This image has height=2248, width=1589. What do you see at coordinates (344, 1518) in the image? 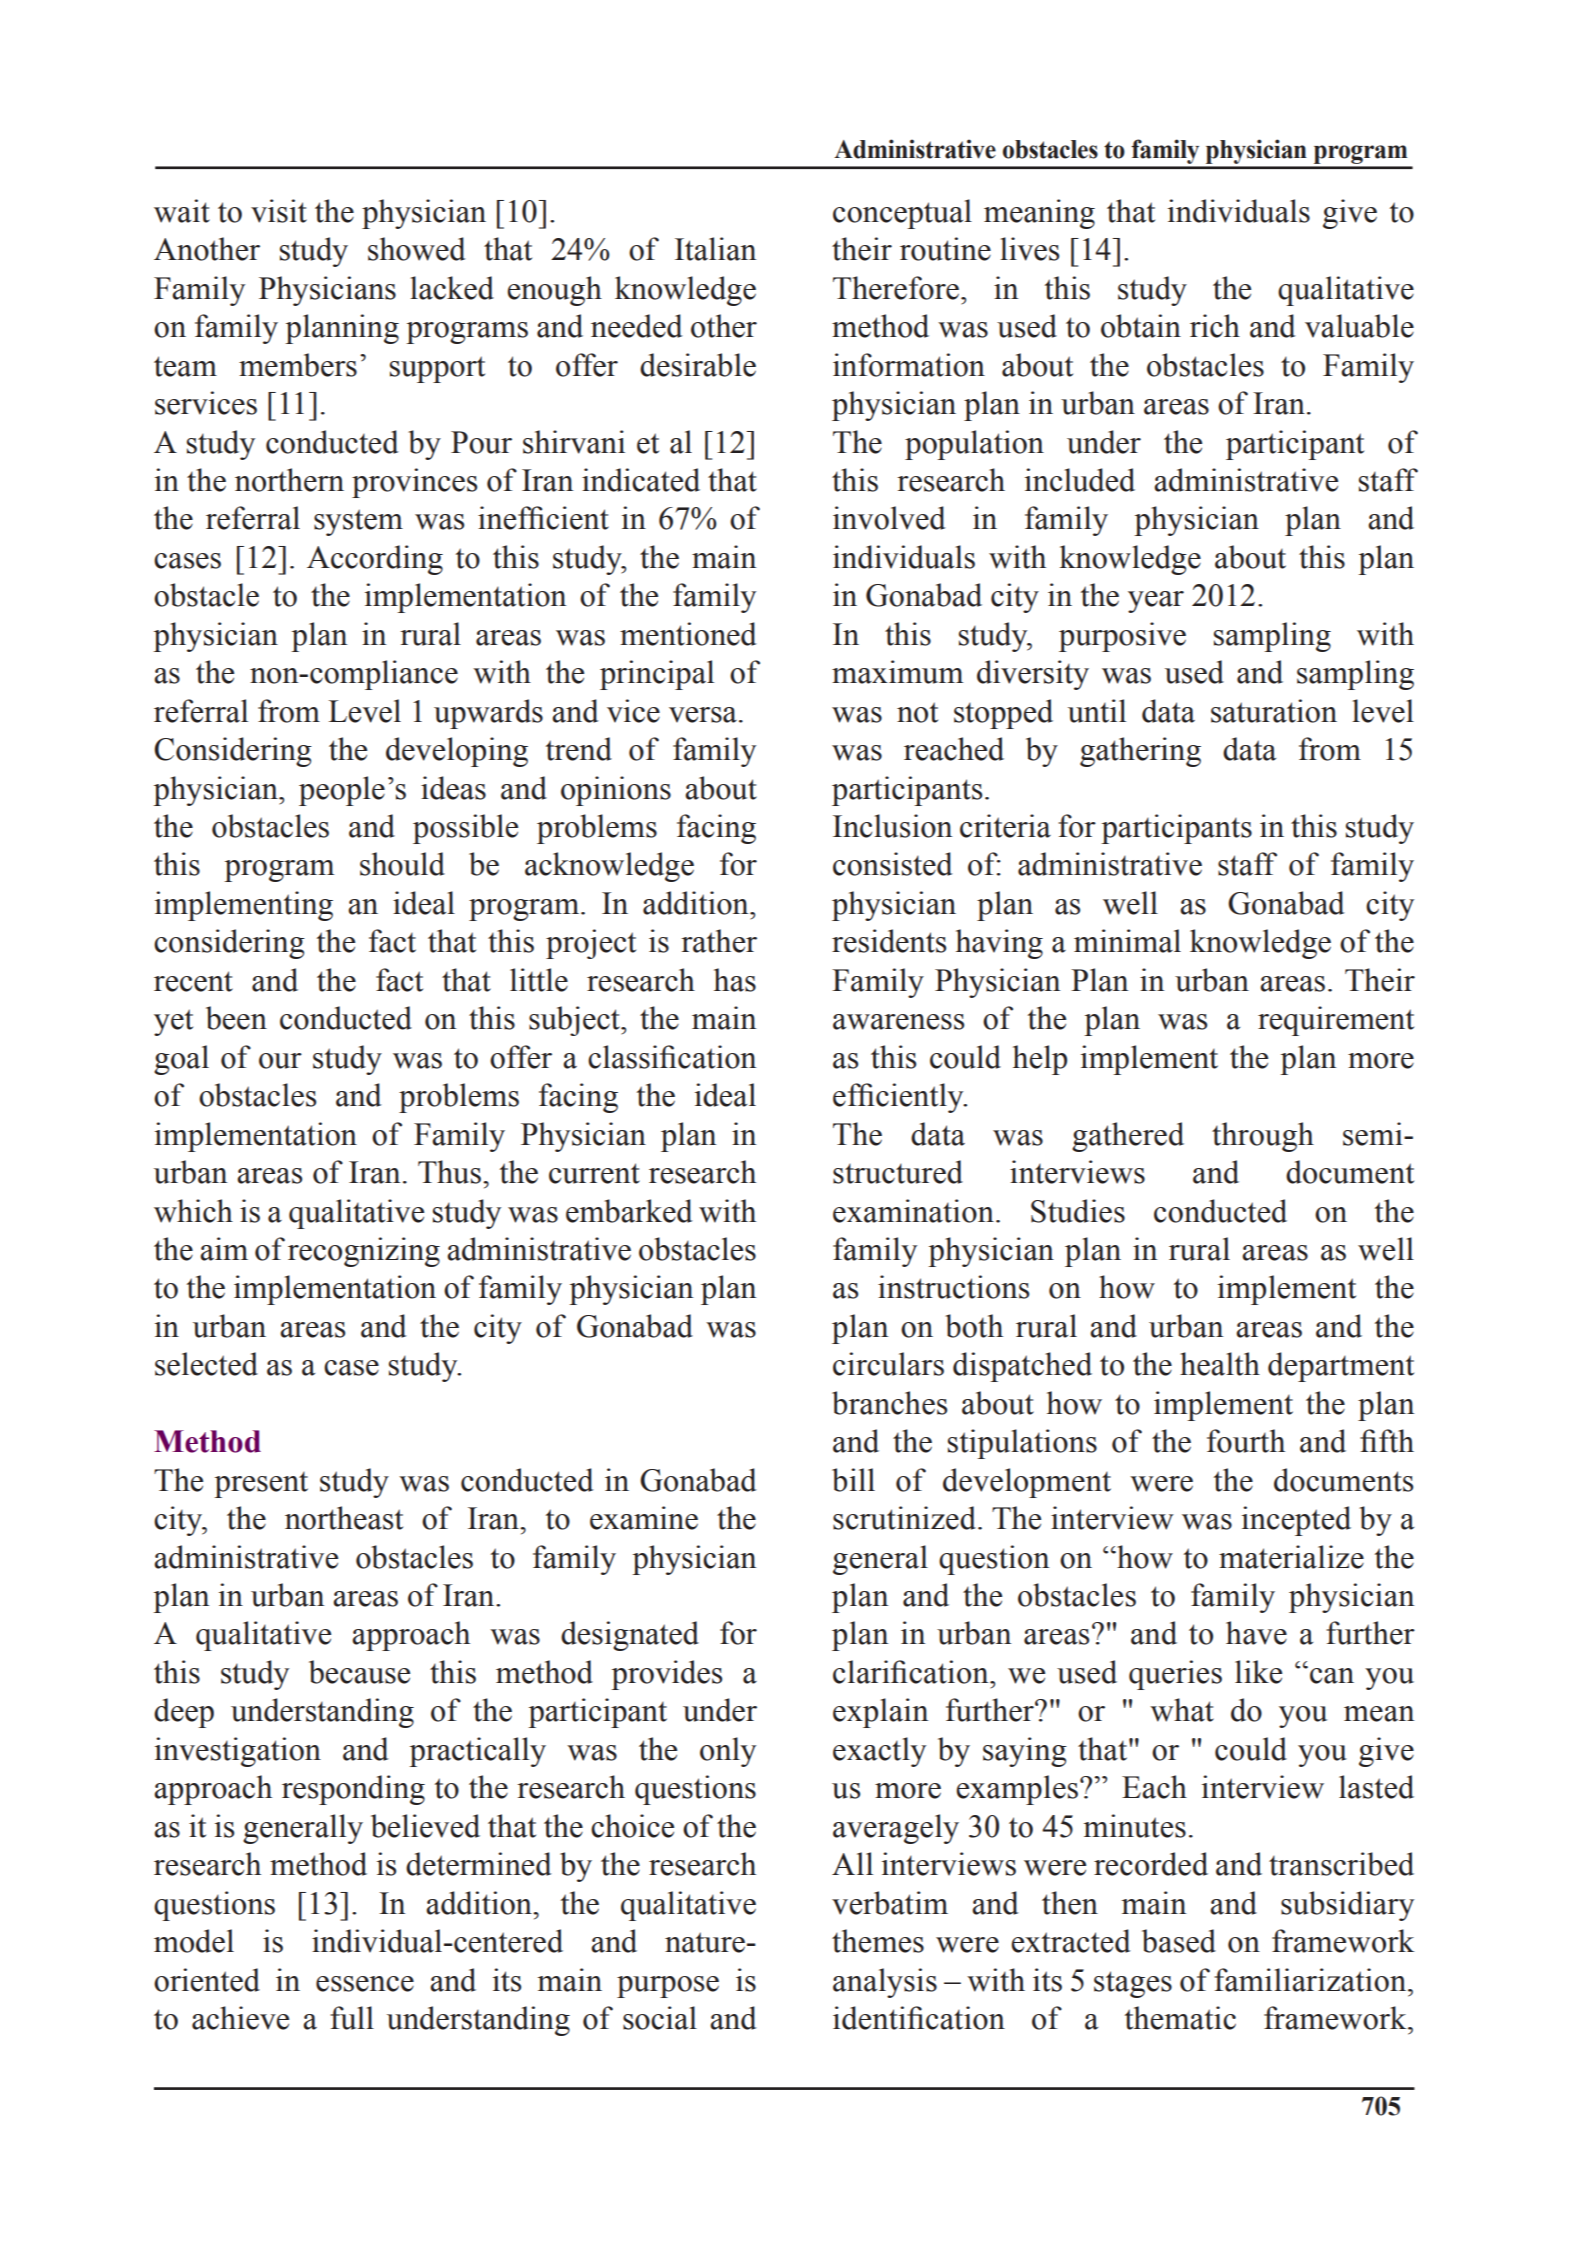
I see `northeast` at bounding box center [344, 1518].
